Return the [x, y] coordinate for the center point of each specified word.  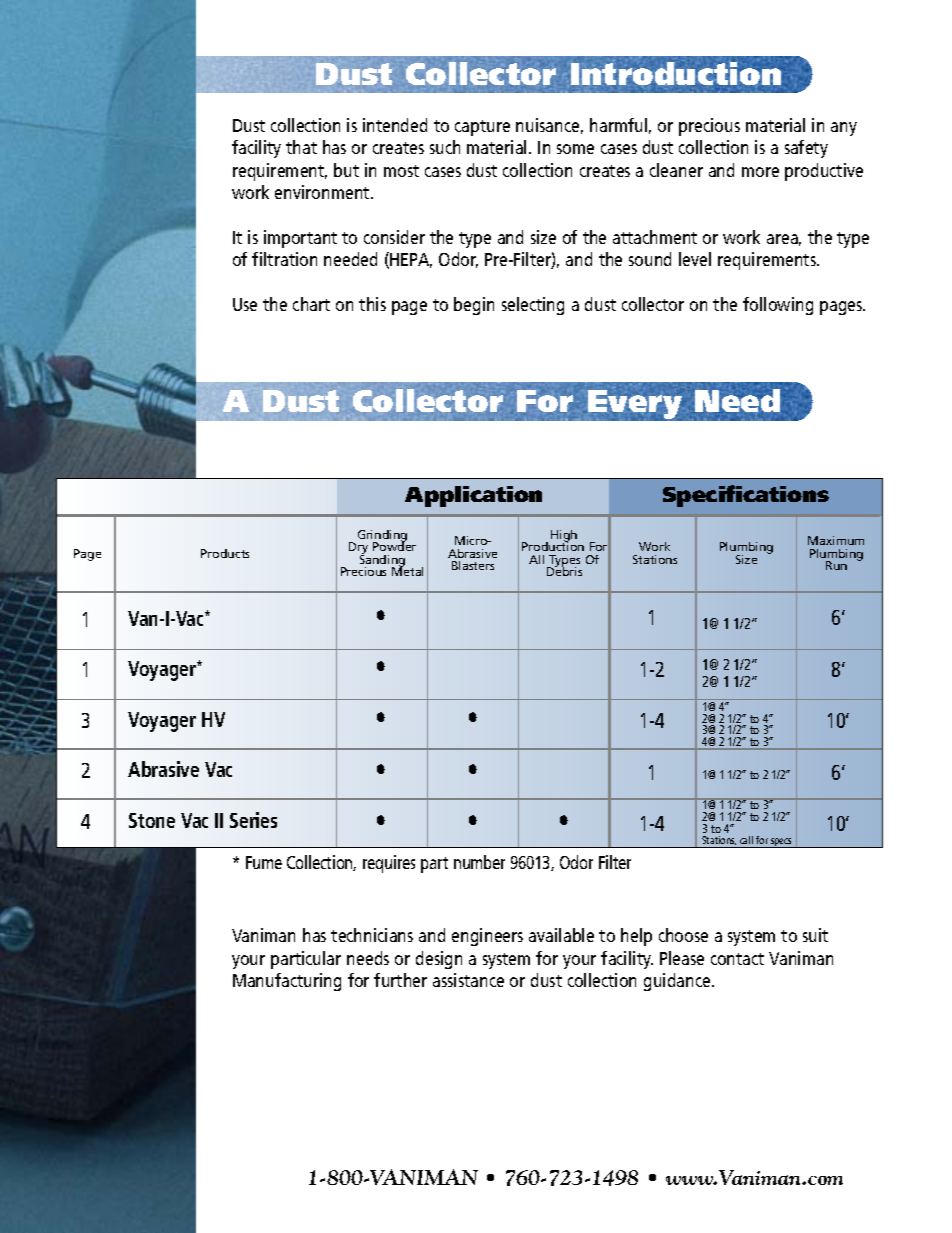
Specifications [746, 496]
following [778, 306]
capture [482, 128]
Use [245, 304]
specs [781, 843]
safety [806, 149]
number [479, 862]
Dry [358, 549]
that [301, 147]
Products [225, 553]
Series [253, 820]
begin [474, 306]
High [564, 537]
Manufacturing [287, 982]
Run [836, 565]
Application [473, 496]
